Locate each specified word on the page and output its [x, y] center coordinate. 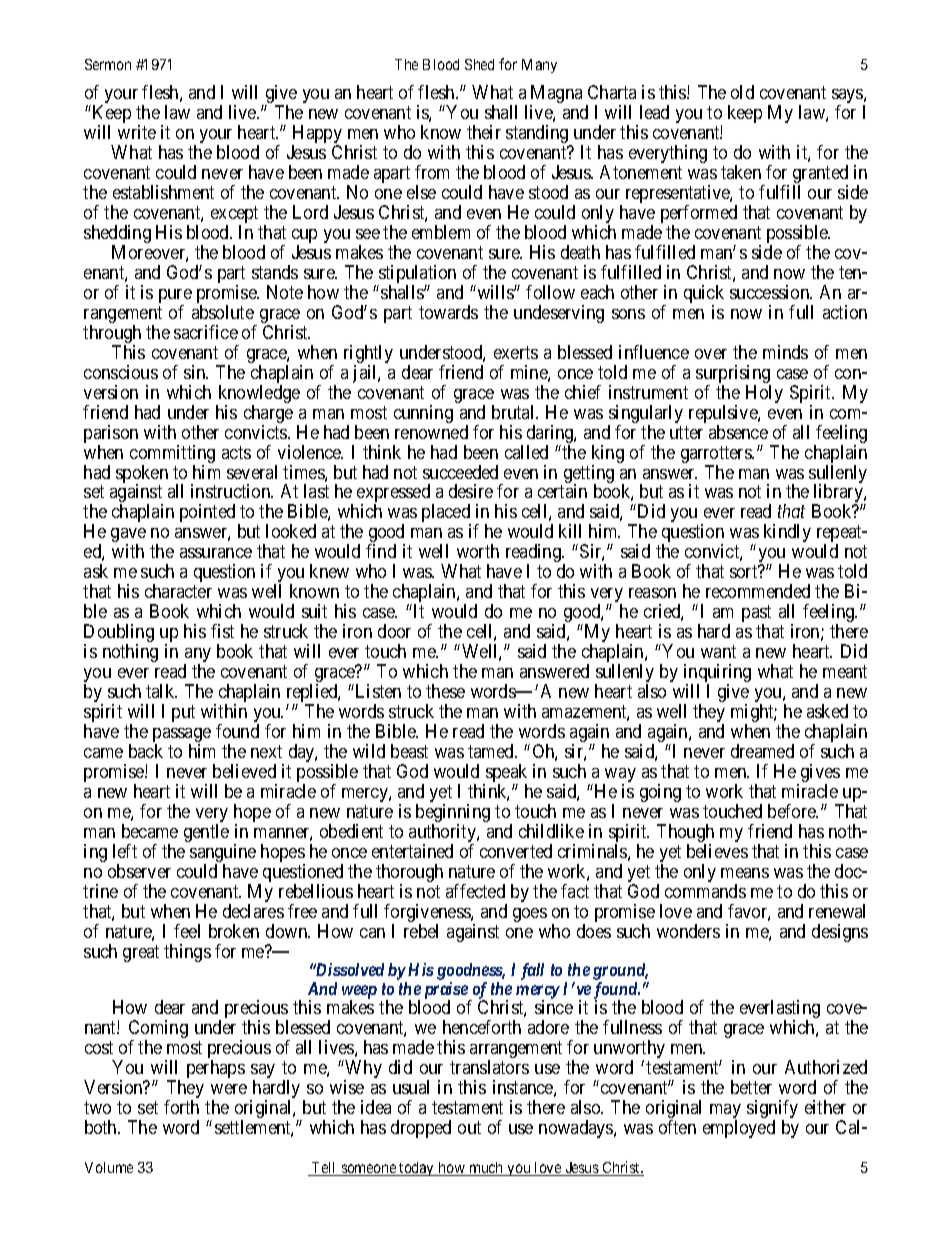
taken [741, 172]
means [745, 873]
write [137, 132]
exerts [516, 352]
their [484, 132]
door [394, 631]
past [756, 615]
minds [785, 352]
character [178, 591]
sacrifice [206, 332]
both [102, 1127]
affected [475, 891]
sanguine [223, 854]
